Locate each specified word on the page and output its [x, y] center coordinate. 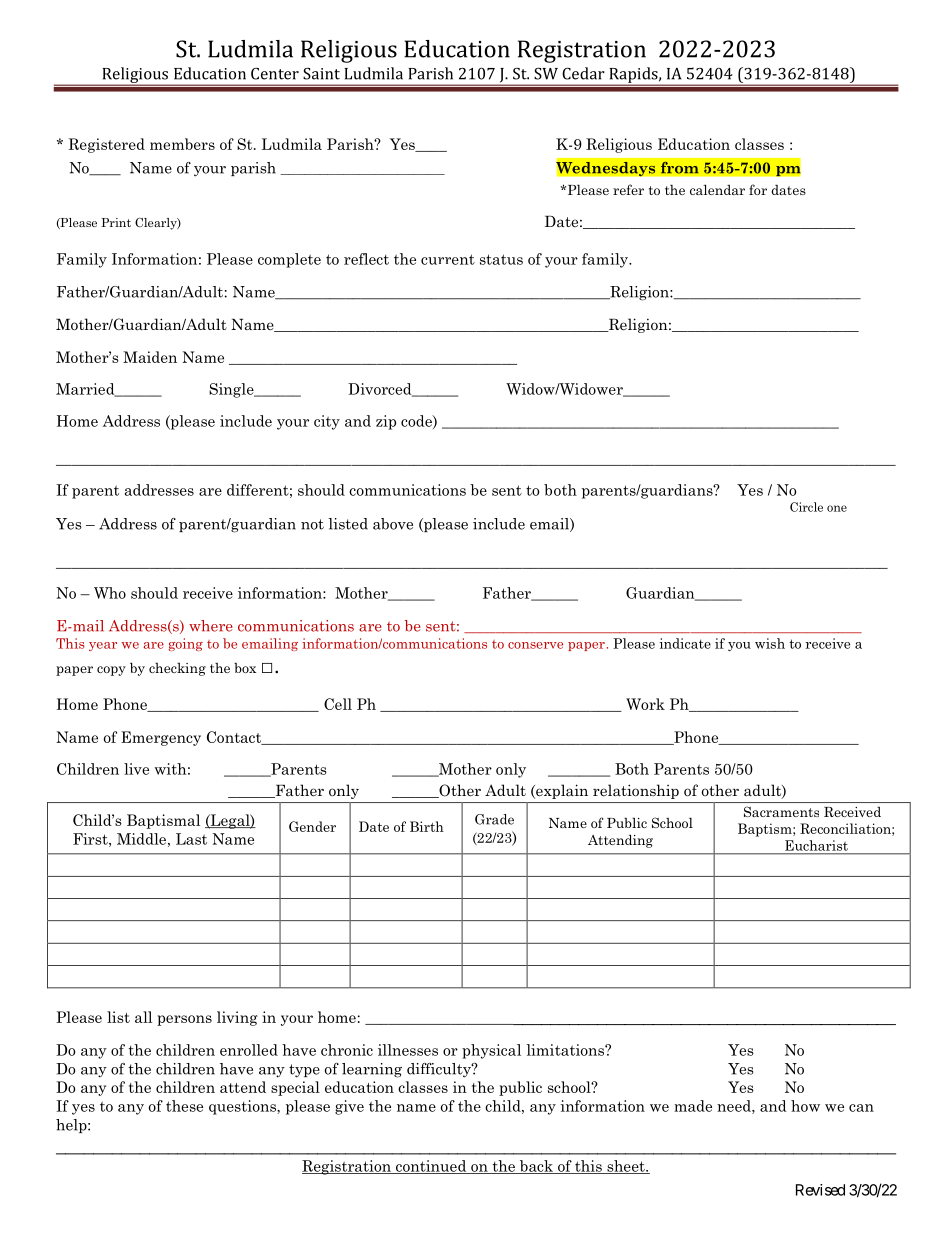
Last [191, 839]
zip [386, 422]
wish [770, 643]
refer [628, 189]
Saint [321, 73]
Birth [427, 826]
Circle [806, 507]
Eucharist [816, 845]
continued [431, 1167]
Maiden [150, 357]
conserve [535, 645]
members [182, 144]
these [184, 1106]
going [186, 644]
